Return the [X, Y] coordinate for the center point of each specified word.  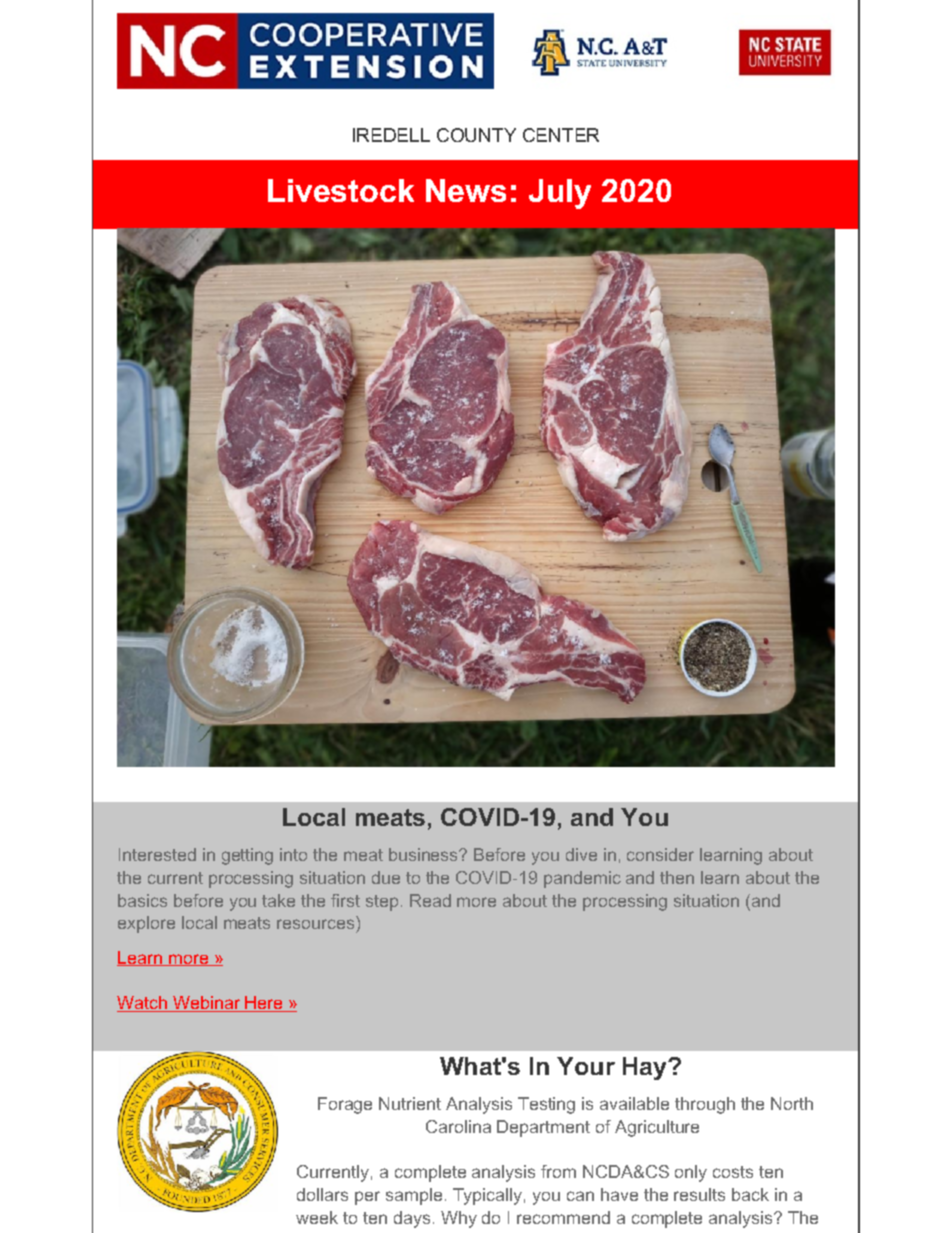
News [466, 190]
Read [430, 900]
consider [660, 854]
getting [247, 856]
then [677, 877]
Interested [157, 854]
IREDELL [391, 135]
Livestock [341, 190]
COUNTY [476, 135]
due [386, 877]
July [560, 194]
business [424, 854]
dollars [322, 1194]
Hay [646, 1068]
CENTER [561, 135]
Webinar [206, 1004]
